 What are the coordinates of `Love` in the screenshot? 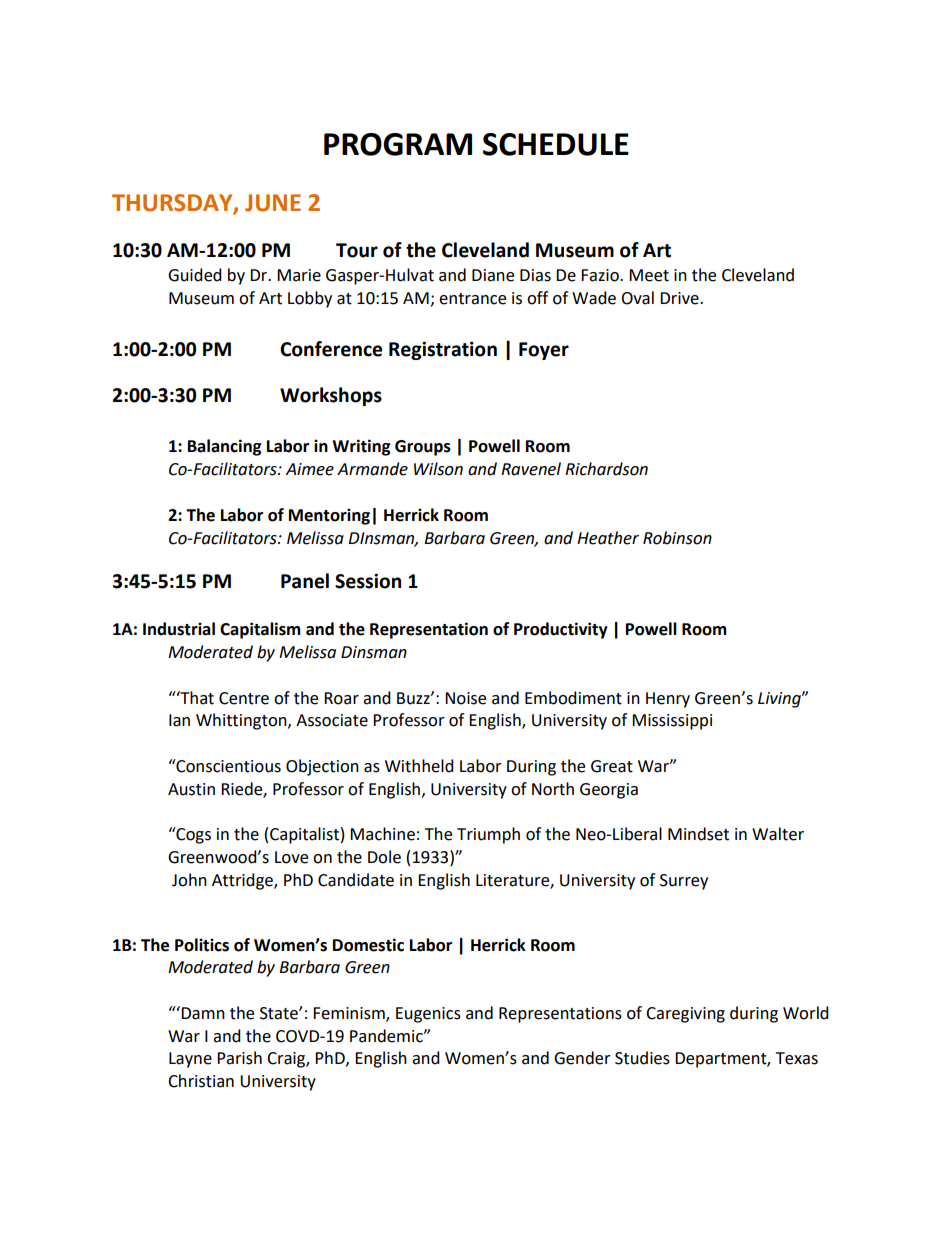 It's located at (291, 857).
